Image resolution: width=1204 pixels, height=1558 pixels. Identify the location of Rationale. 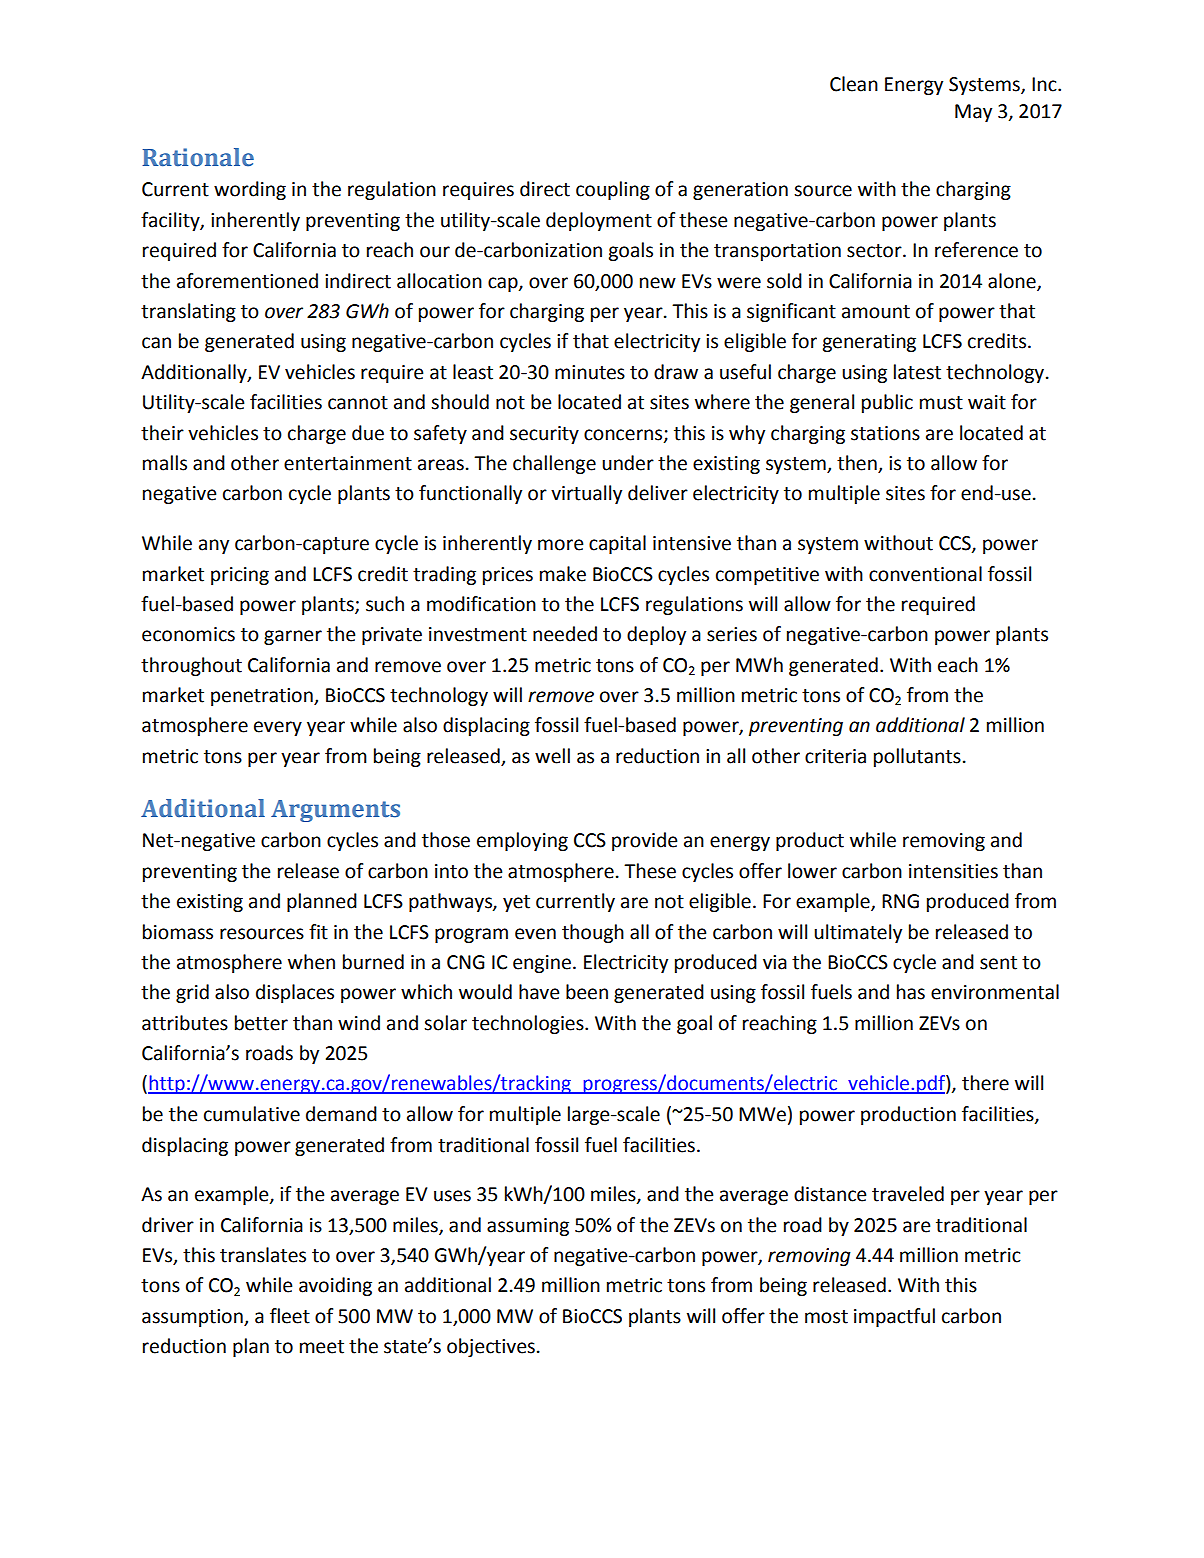
(198, 157).
